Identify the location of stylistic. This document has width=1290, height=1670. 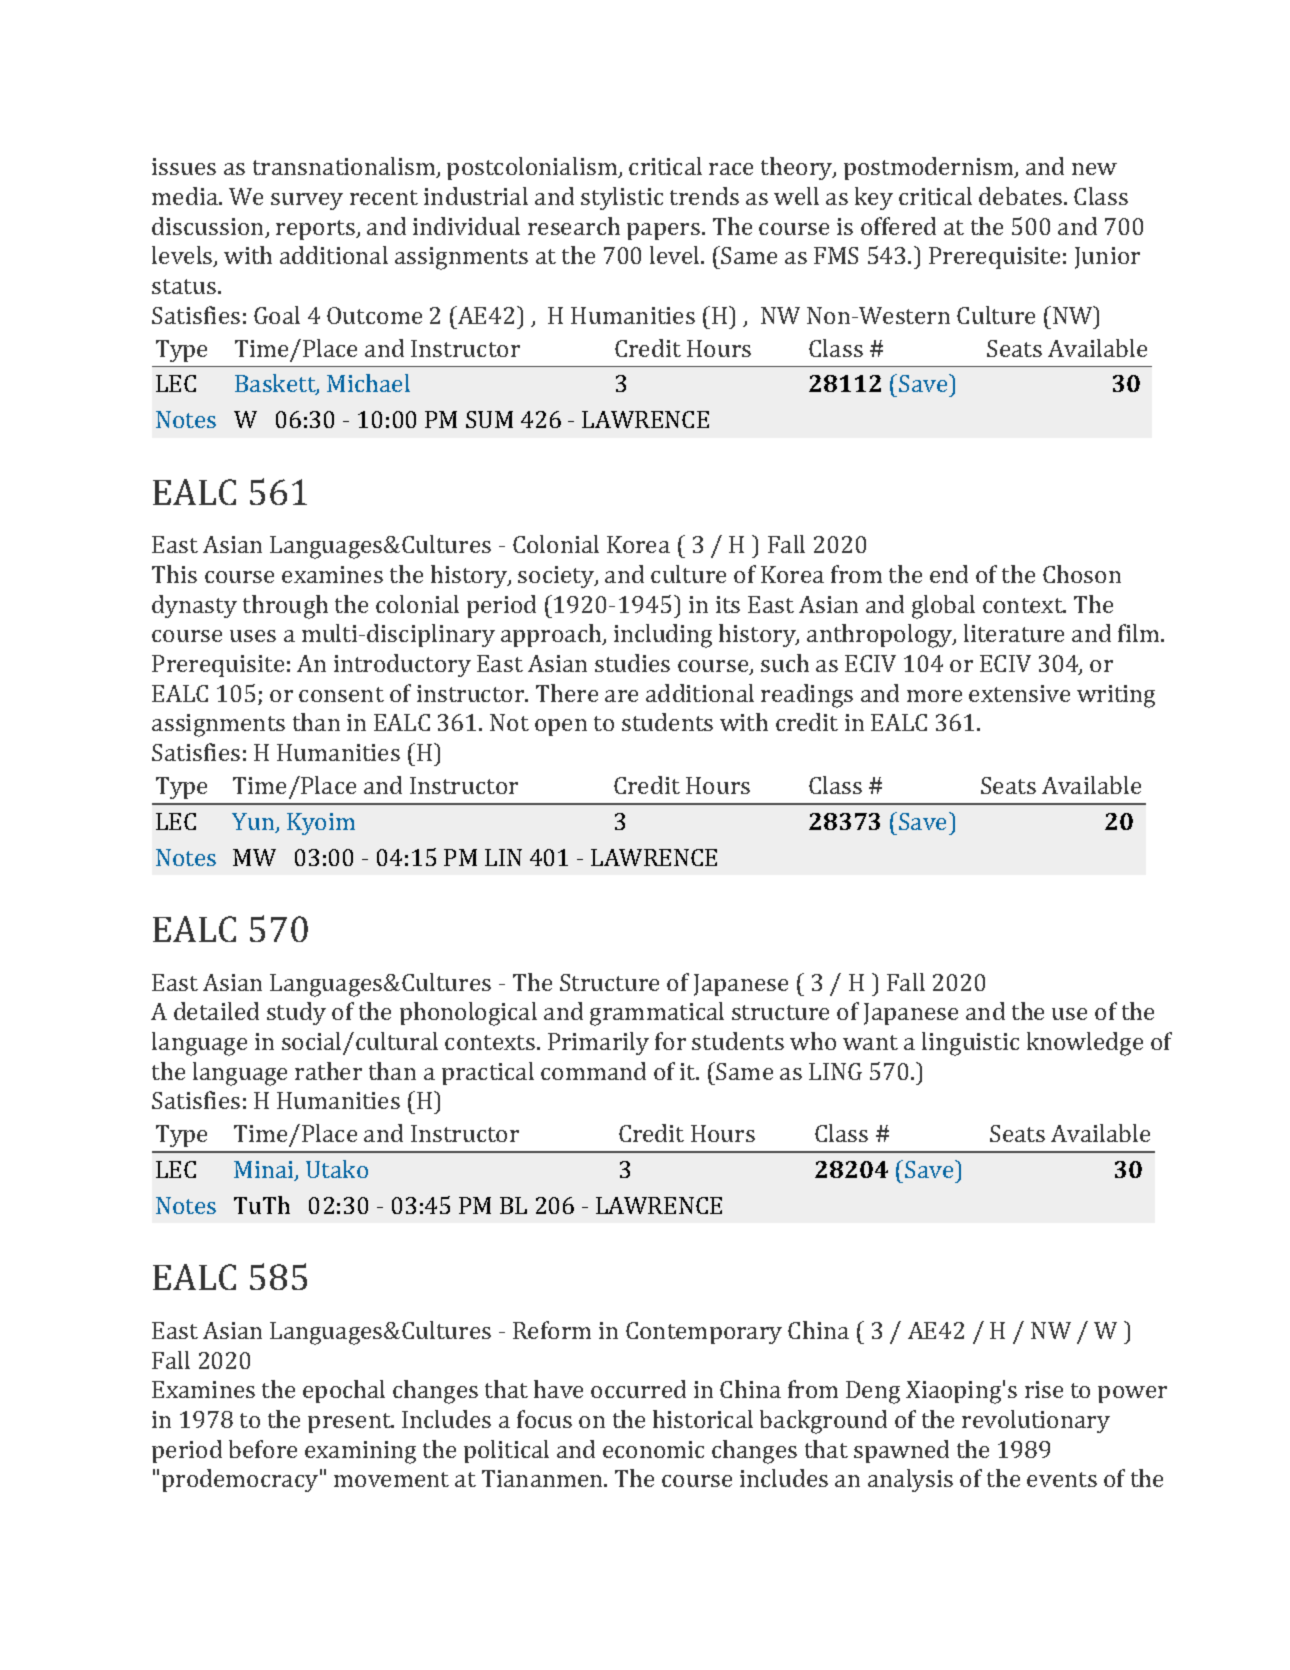
(622, 198).
